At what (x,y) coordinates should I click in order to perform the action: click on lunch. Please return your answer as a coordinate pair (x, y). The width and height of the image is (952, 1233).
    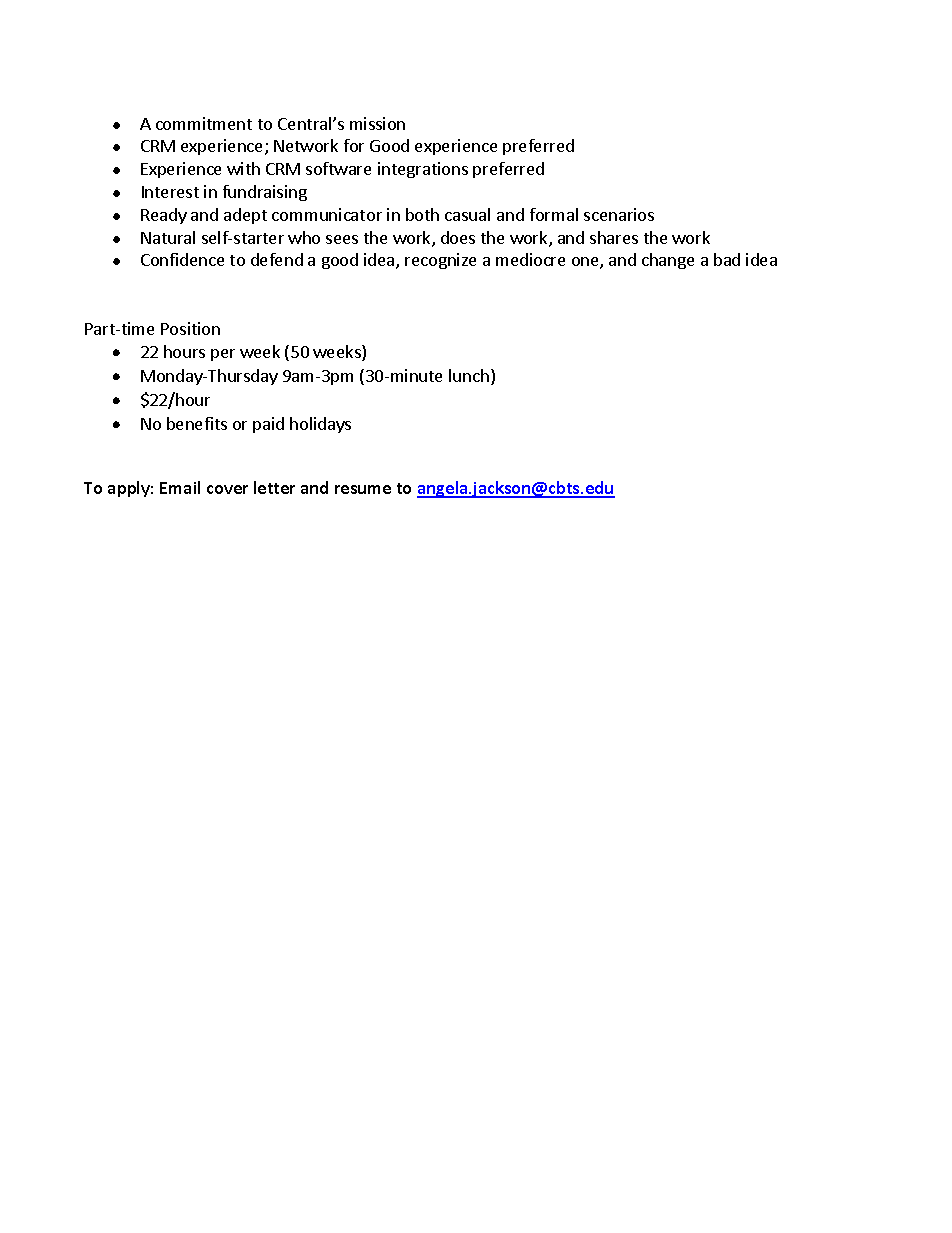
    Looking at the image, I should click on (469, 375).
